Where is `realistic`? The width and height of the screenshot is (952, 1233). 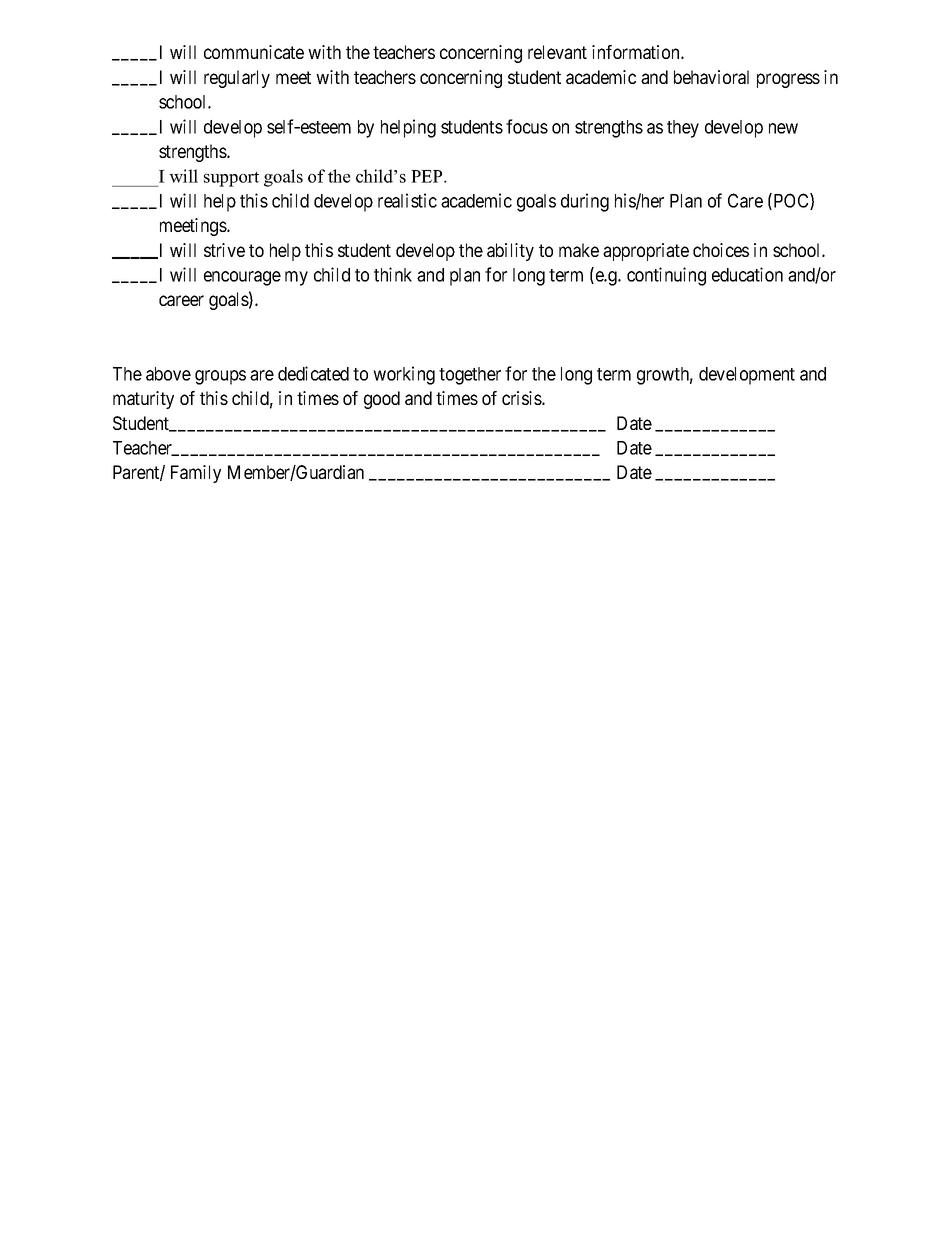
realistic is located at coordinates (407, 200).
